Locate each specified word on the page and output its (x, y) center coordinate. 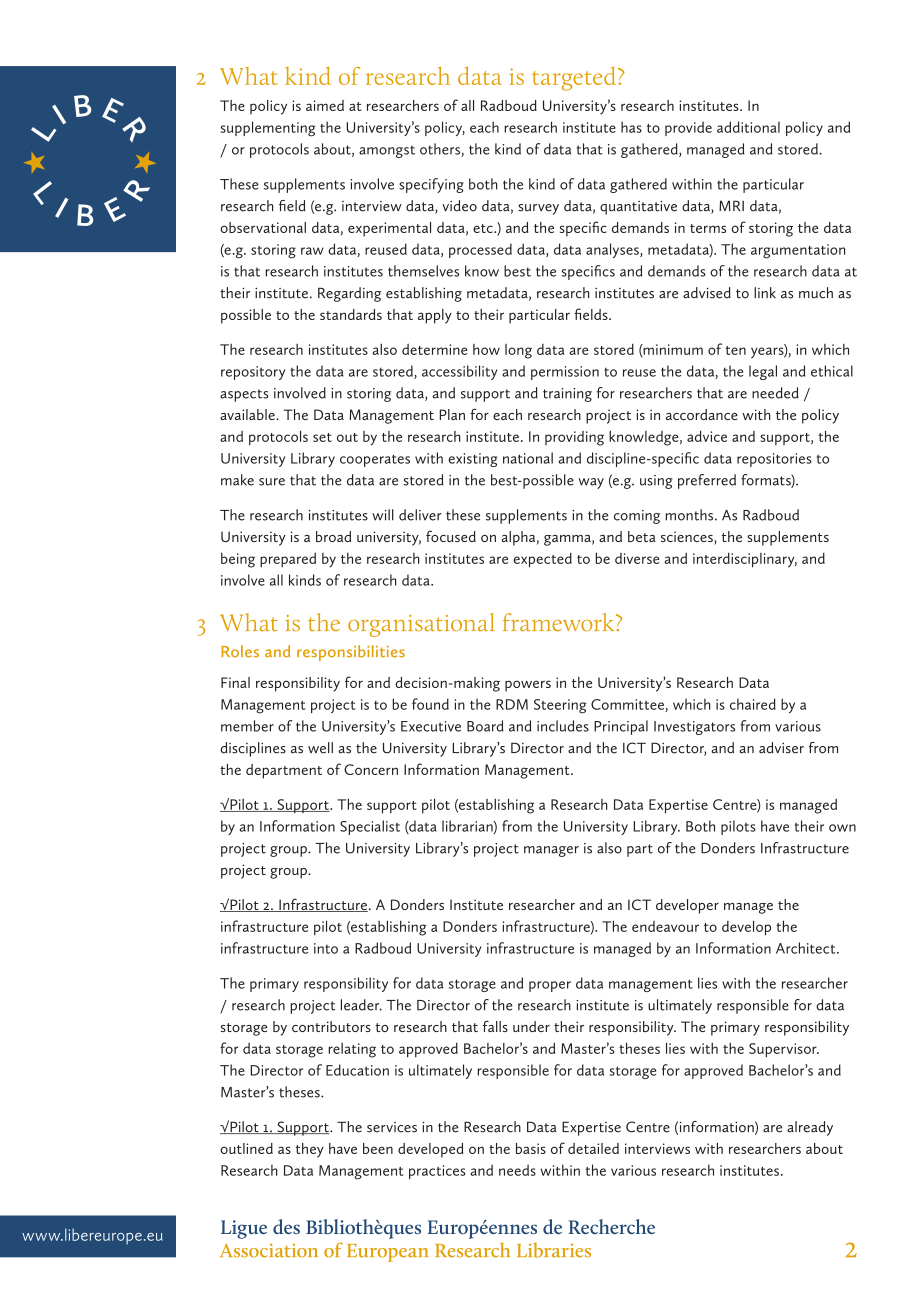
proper (550, 986)
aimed (325, 105)
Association (269, 1250)
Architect (807, 948)
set (322, 437)
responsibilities (351, 653)
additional (748, 127)
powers (528, 686)
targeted (575, 79)
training (567, 395)
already (810, 1128)
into (326, 948)
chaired (753, 704)
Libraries (554, 1250)
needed (775, 393)
